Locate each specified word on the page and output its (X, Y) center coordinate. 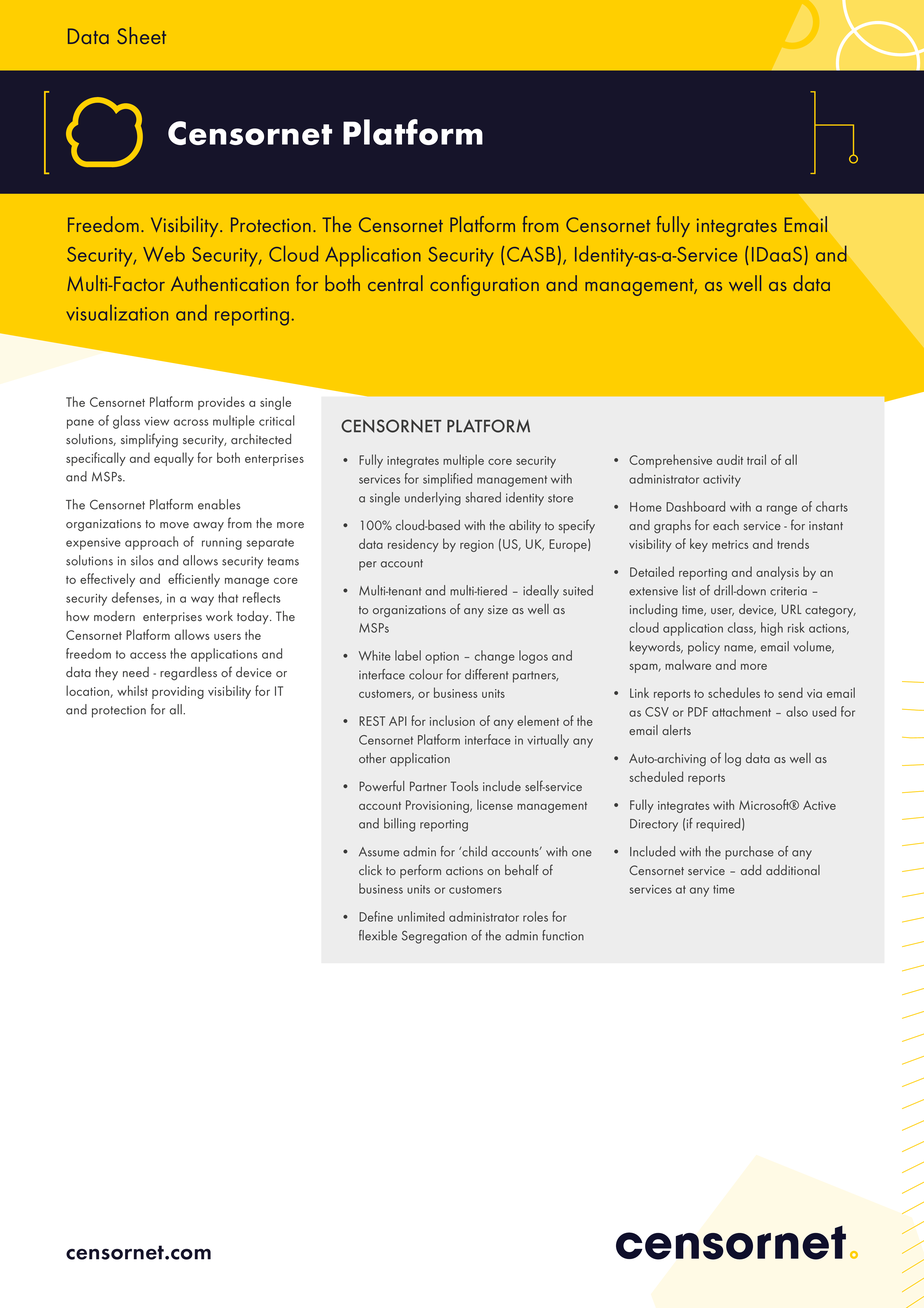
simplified (447, 480)
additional (793, 870)
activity (722, 481)
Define (376, 916)
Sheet (141, 35)
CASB (531, 254)
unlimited (421, 916)
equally (174, 459)
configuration (484, 285)
